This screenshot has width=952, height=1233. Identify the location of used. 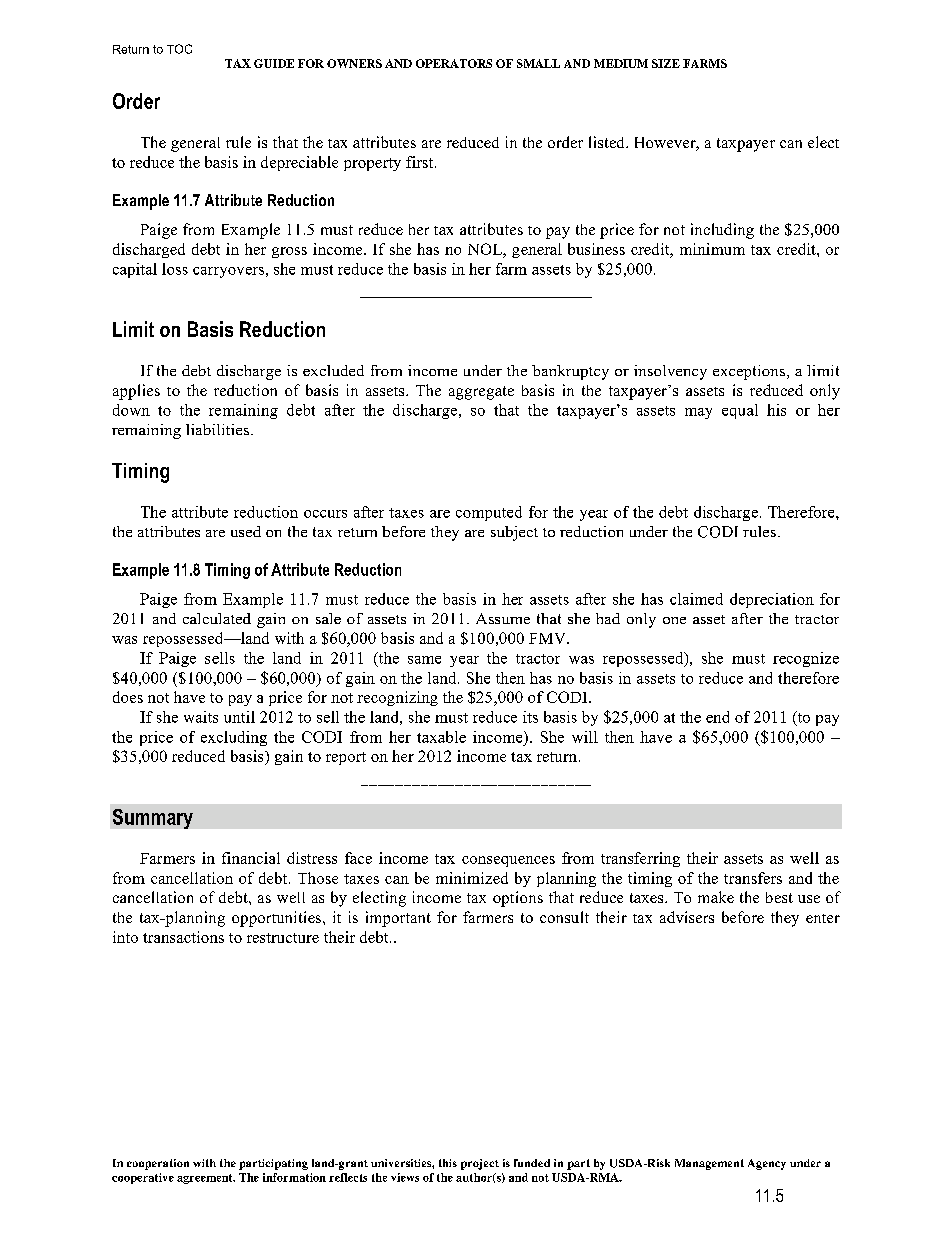
(246, 531).
